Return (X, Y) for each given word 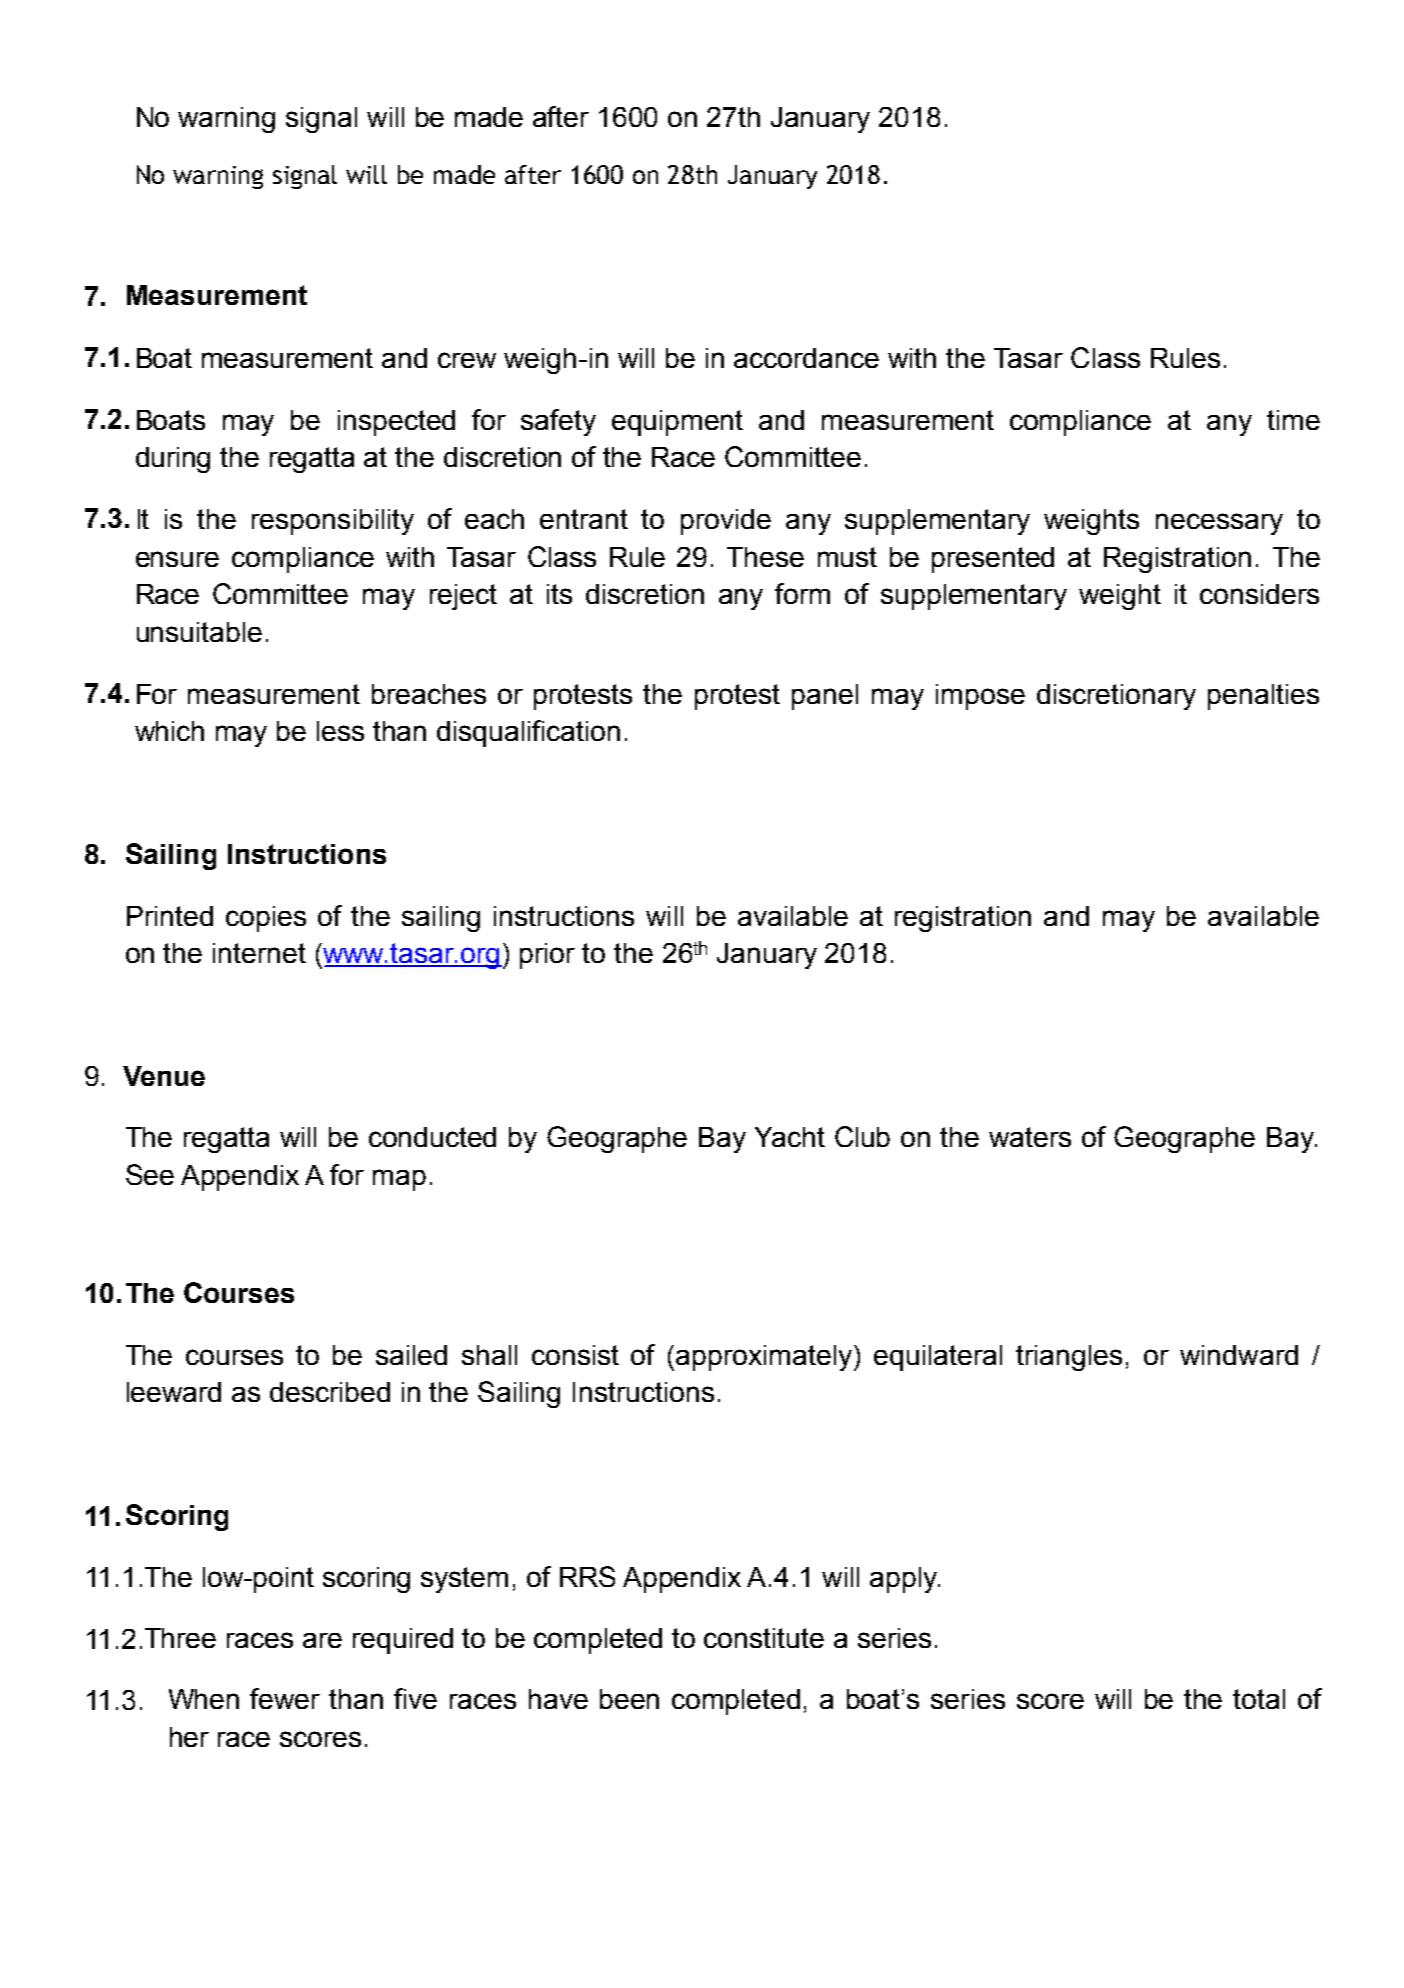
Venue (164, 1076)
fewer (285, 1698)
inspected (396, 423)
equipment (677, 423)
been (629, 1699)
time (1293, 420)
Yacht (790, 1137)
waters (1030, 1137)
